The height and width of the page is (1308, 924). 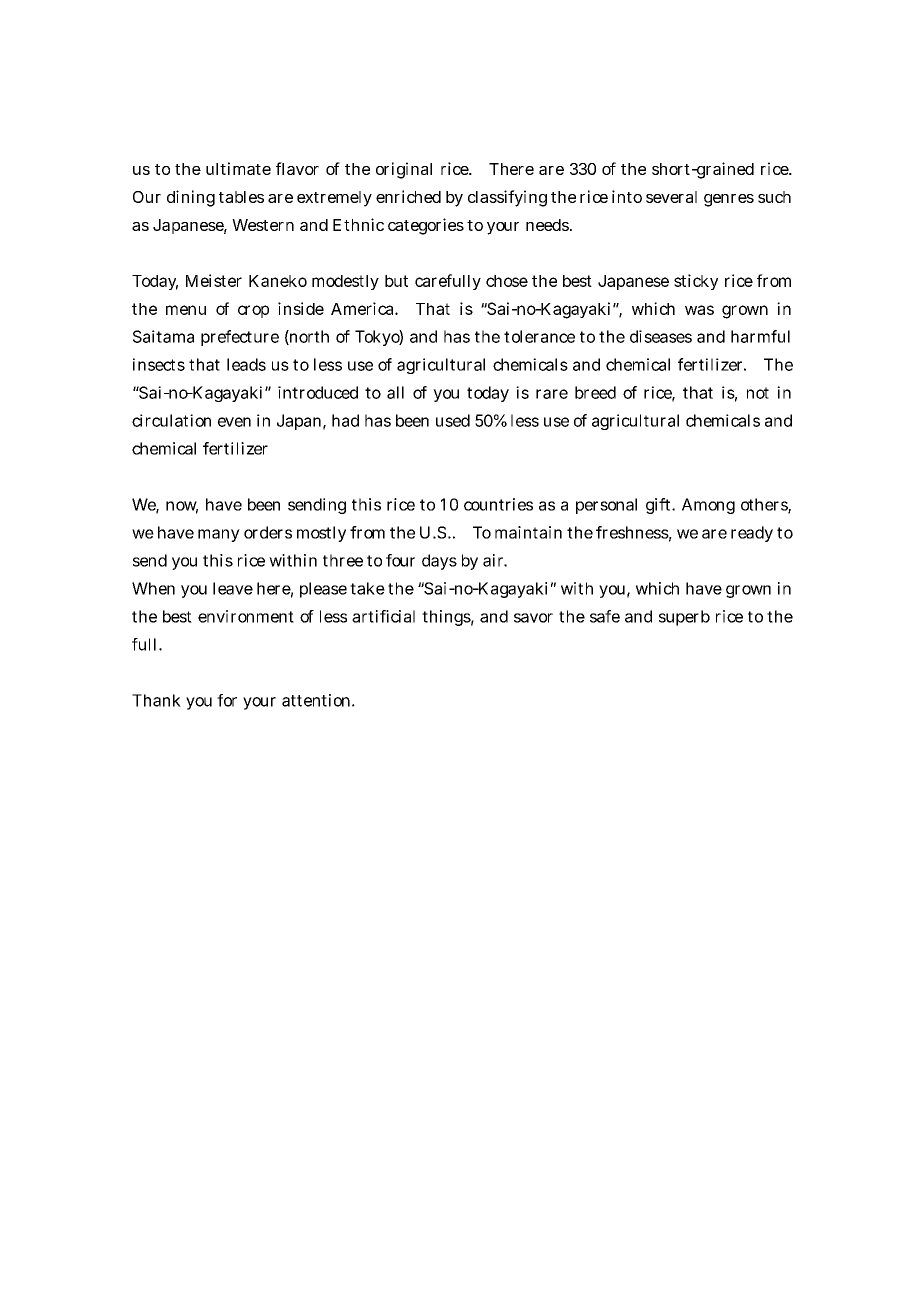 What do you see at coordinates (507, 198) in the page?
I see `classifying` at bounding box center [507, 198].
